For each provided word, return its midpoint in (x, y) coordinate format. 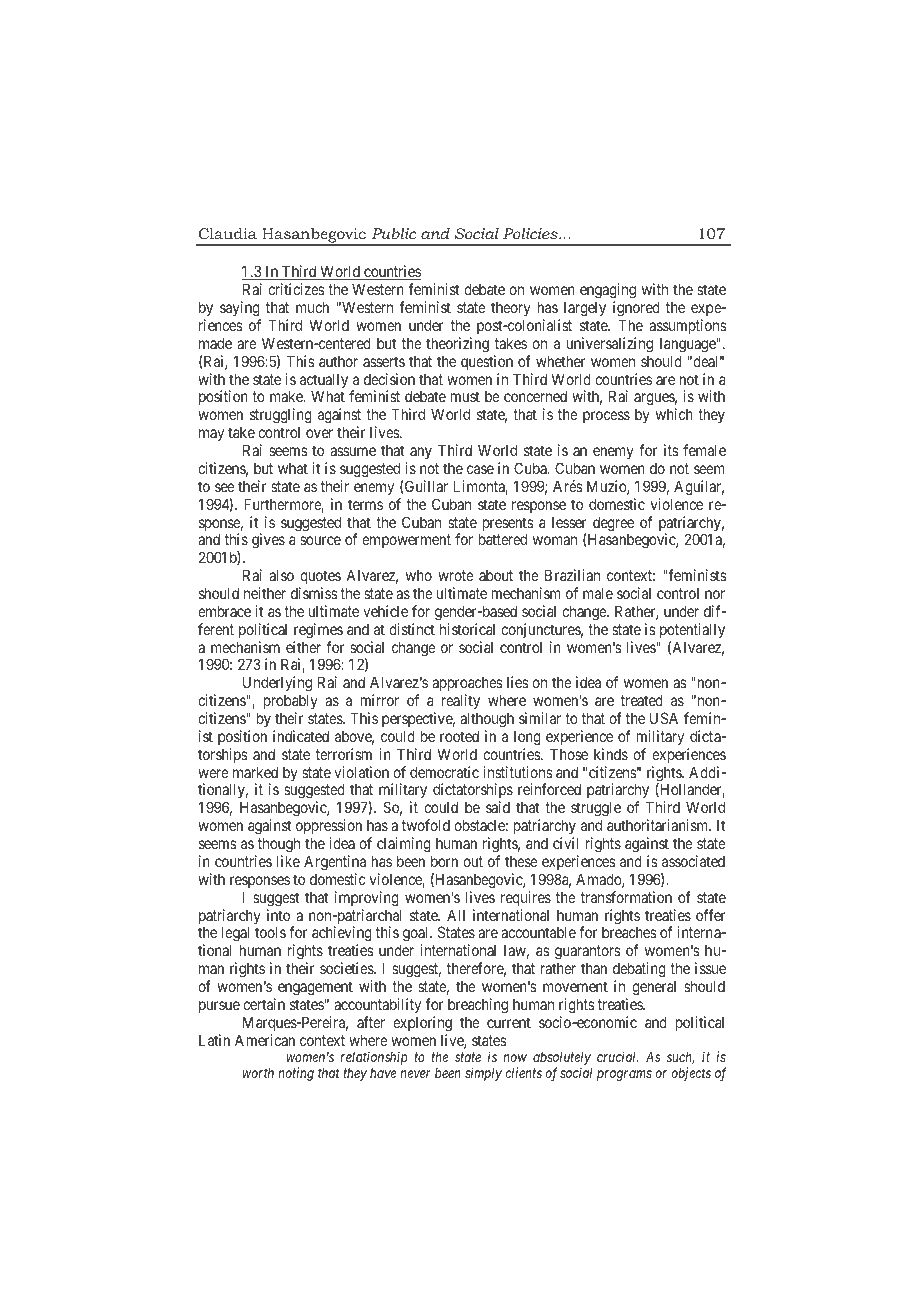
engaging (608, 292)
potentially (692, 630)
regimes (318, 631)
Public (394, 233)
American (265, 1040)
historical (467, 629)
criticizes (296, 289)
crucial (618, 1056)
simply (483, 1074)
